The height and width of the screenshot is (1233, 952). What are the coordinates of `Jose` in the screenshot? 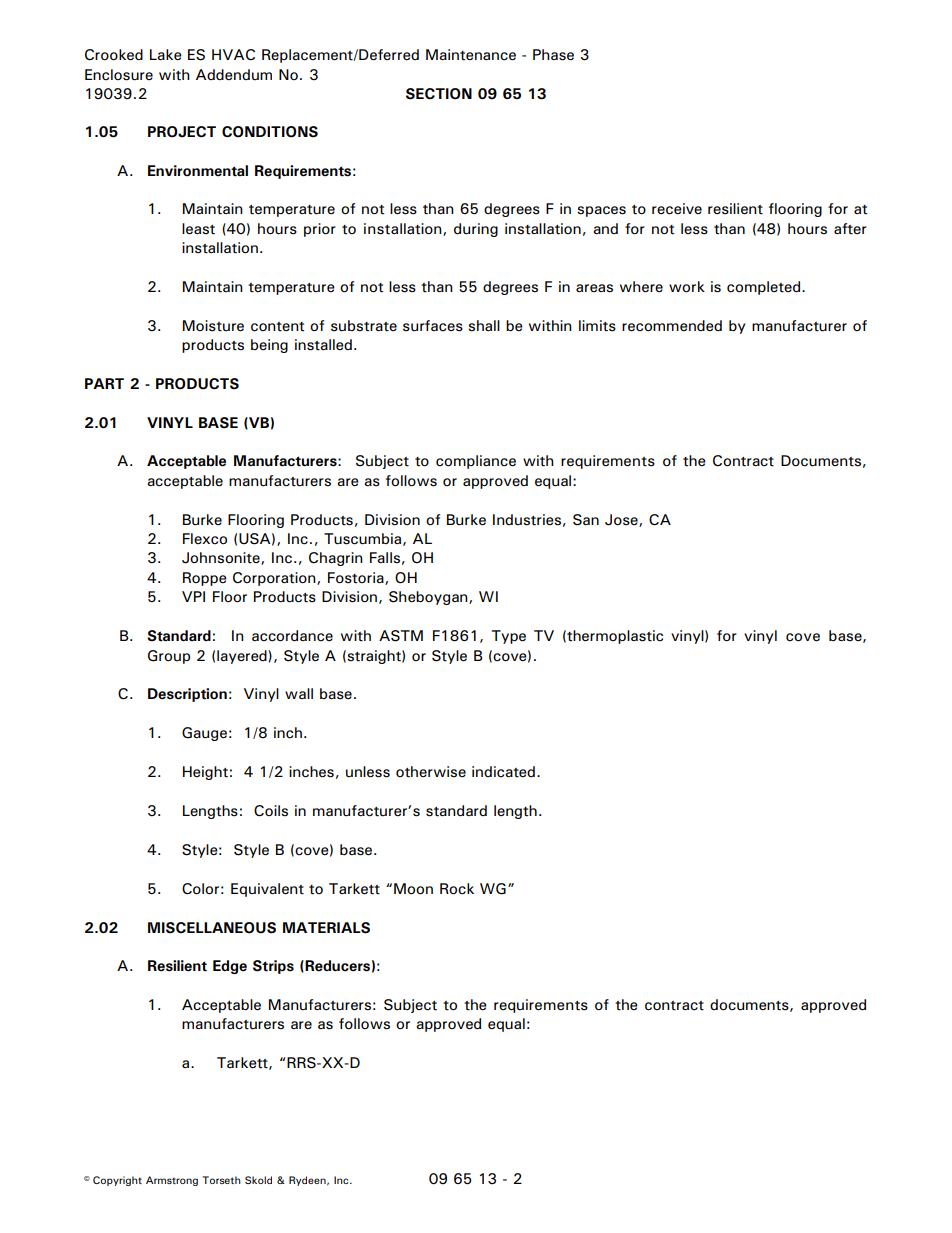 It's located at (622, 520).
